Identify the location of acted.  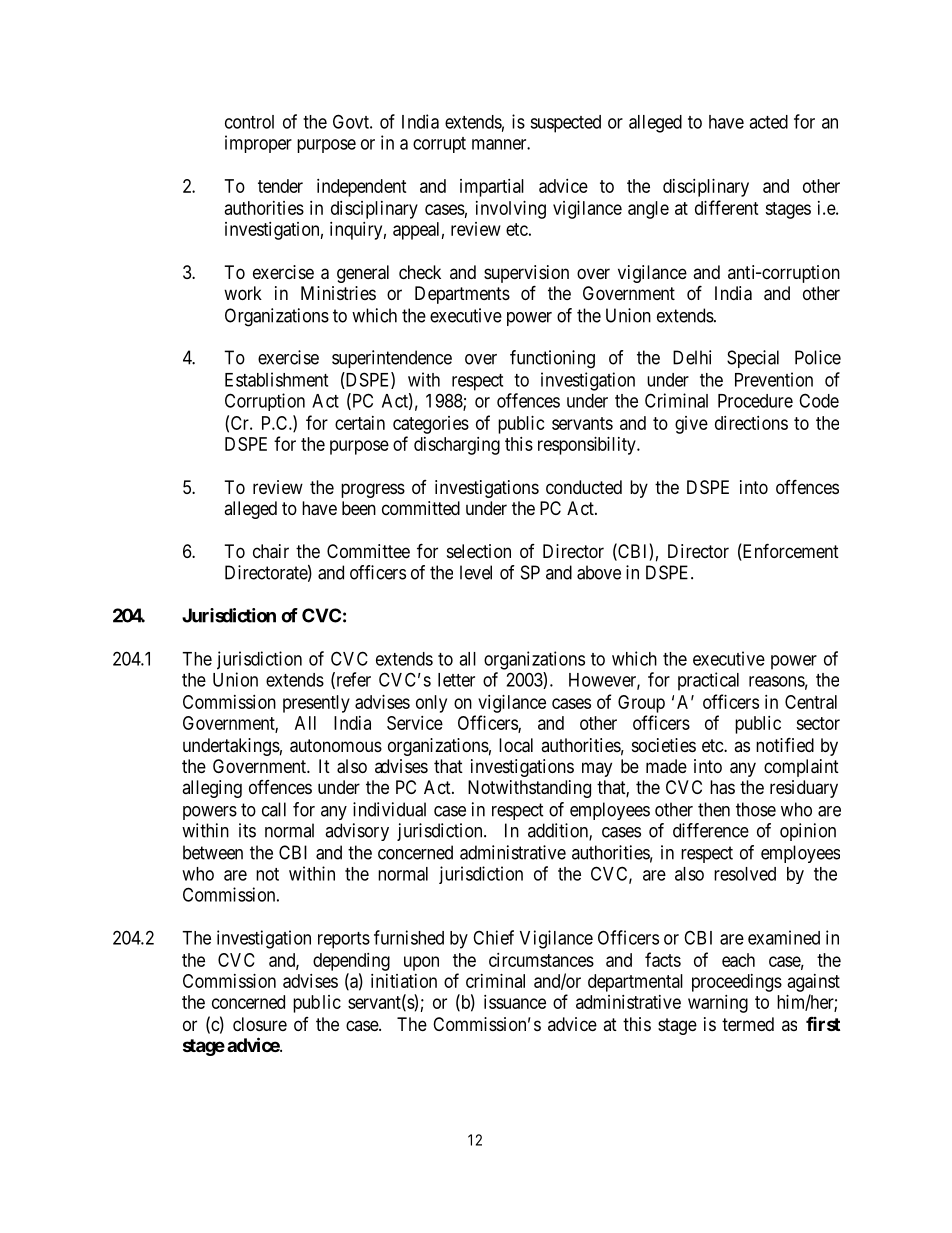
(768, 122).
